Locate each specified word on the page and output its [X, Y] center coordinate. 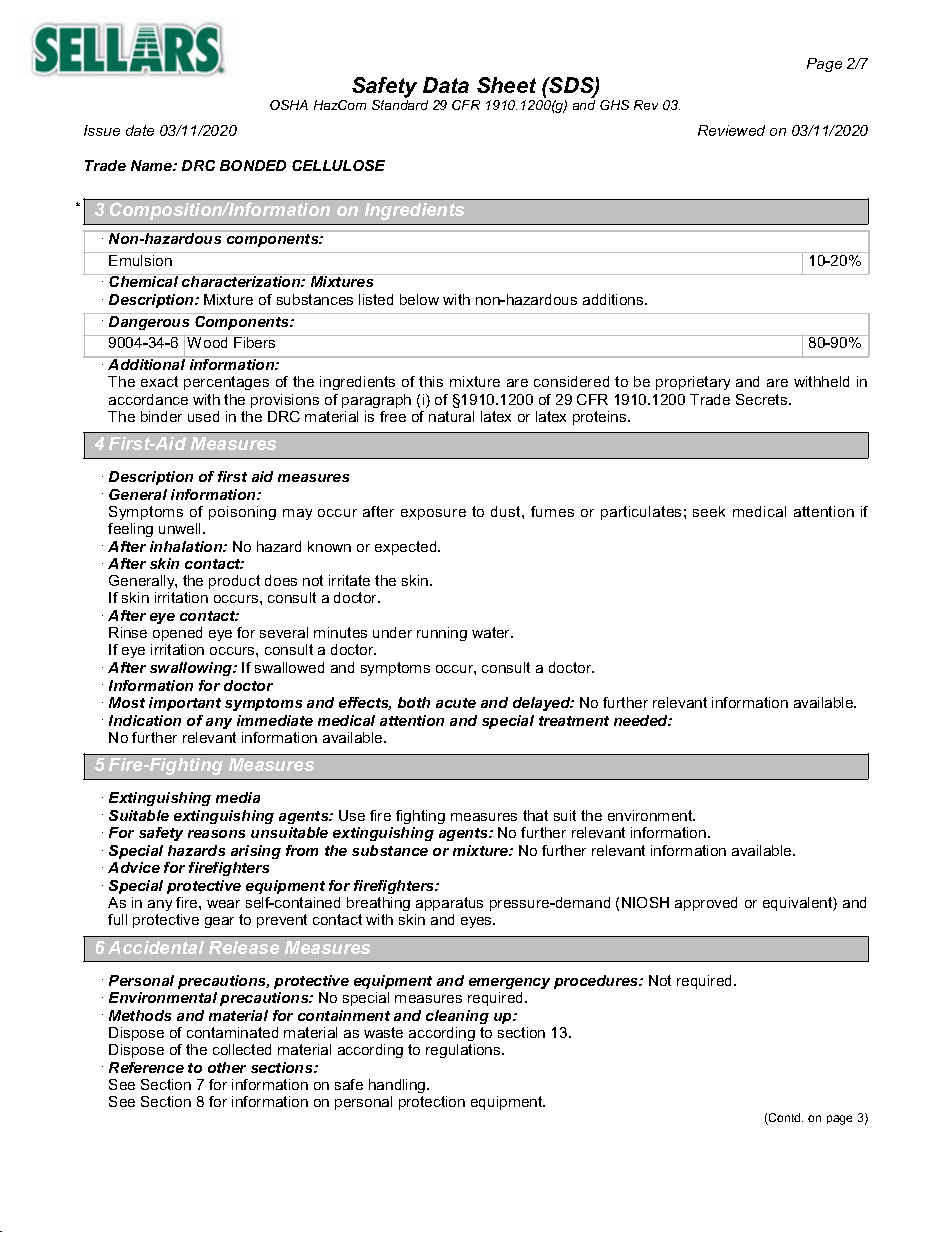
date [140, 130]
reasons [216, 834]
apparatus [449, 904]
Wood [208, 341]
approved [706, 904]
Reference [146, 1067]
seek [709, 511]
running [442, 634]
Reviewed [731, 130]
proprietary [693, 383]
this [431, 381]
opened [177, 634]
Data [446, 85]
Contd [785, 1119]
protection [432, 1103]
